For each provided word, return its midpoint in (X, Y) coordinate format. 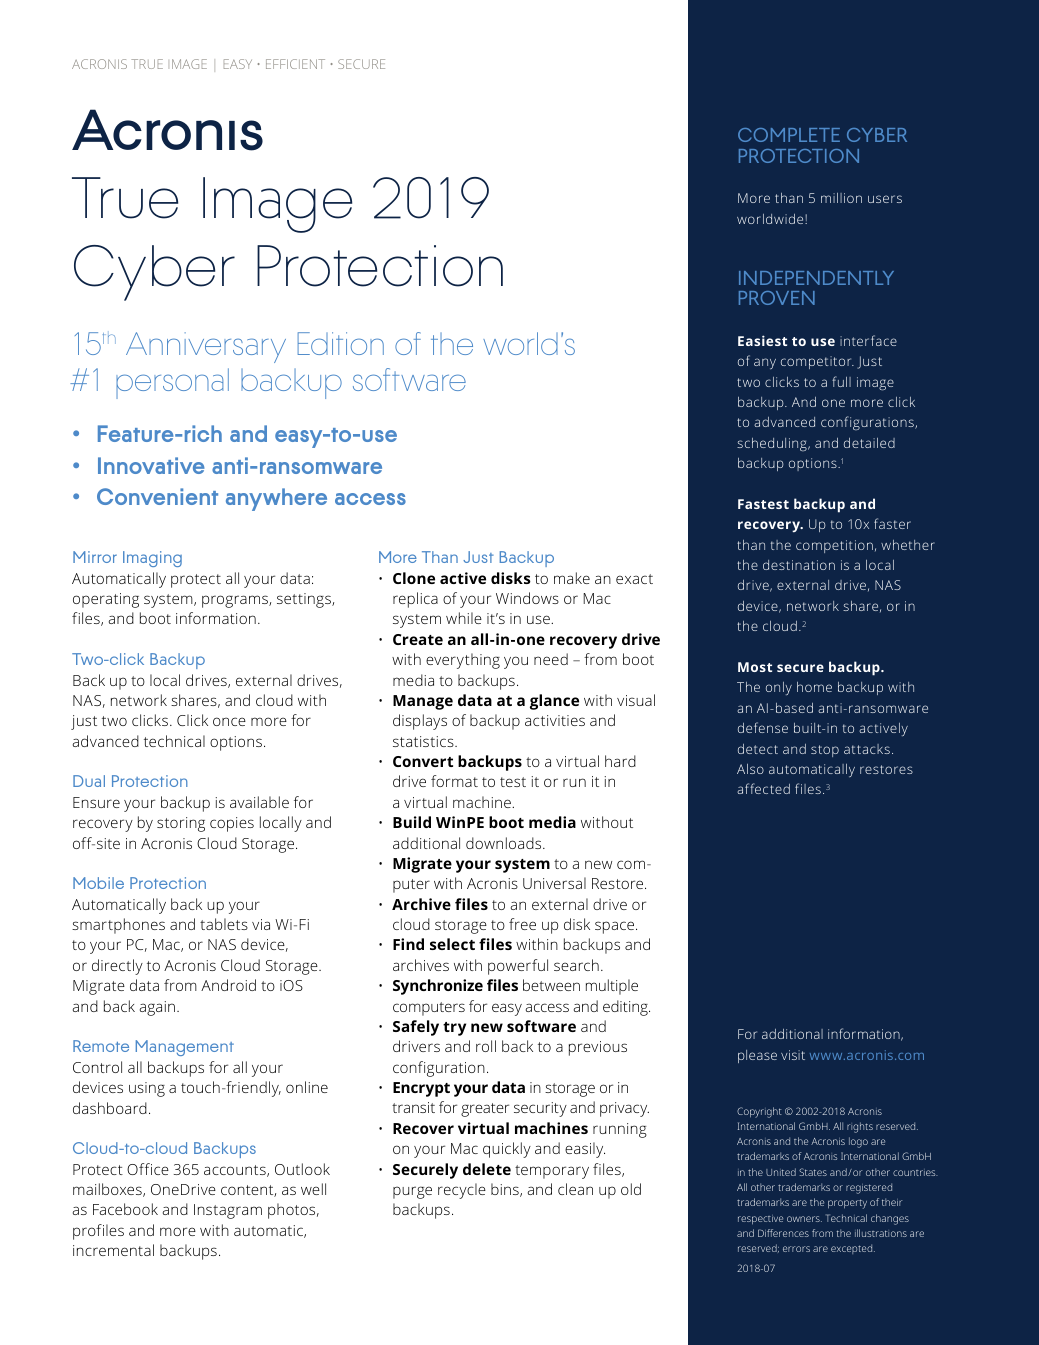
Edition (341, 343)
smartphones (118, 926)
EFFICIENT (295, 64)
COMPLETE (789, 135)
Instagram (228, 1211)
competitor (817, 362)
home (814, 687)
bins (506, 1190)
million (841, 198)
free (522, 924)
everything (463, 661)
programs (236, 601)
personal (172, 383)
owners (804, 1219)
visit (793, 1055)
